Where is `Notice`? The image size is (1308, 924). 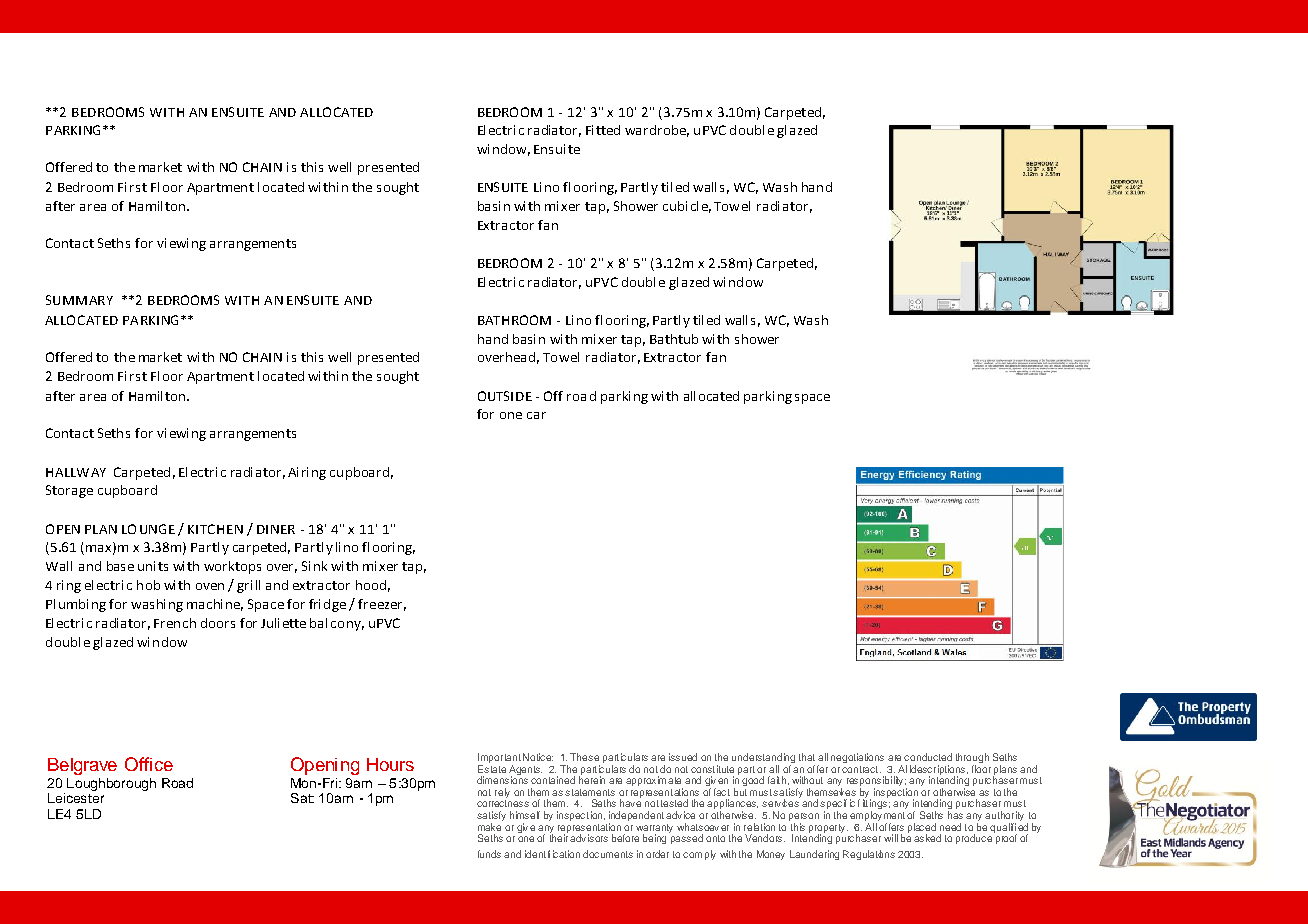
Notice is located at coordinates (538, 757).
